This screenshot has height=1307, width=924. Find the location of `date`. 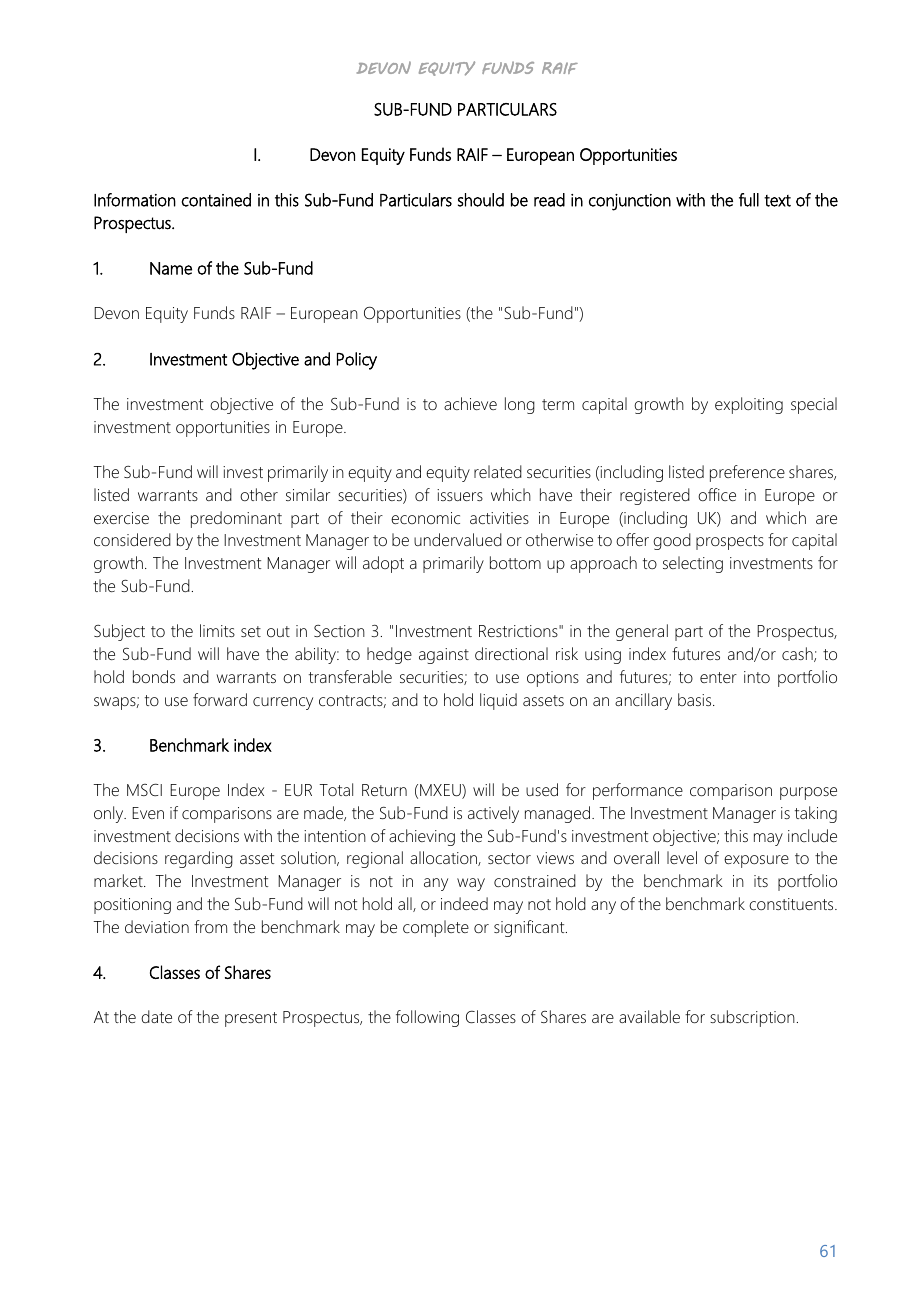

date is located at coordinates (156, 1016).
